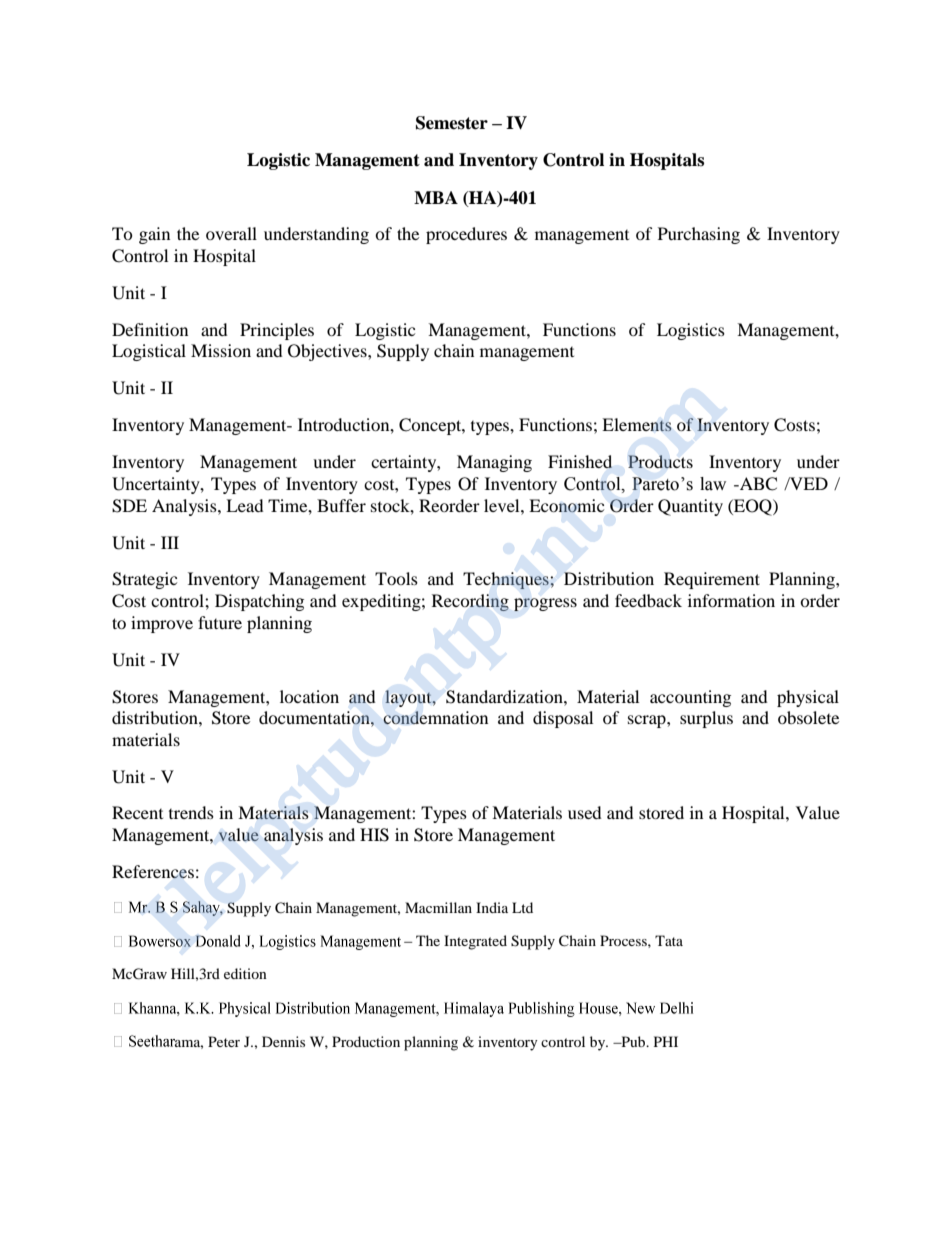  Describe the element at coordinates (712, 580) in the screenshot. I see `Requirement` at that location.
